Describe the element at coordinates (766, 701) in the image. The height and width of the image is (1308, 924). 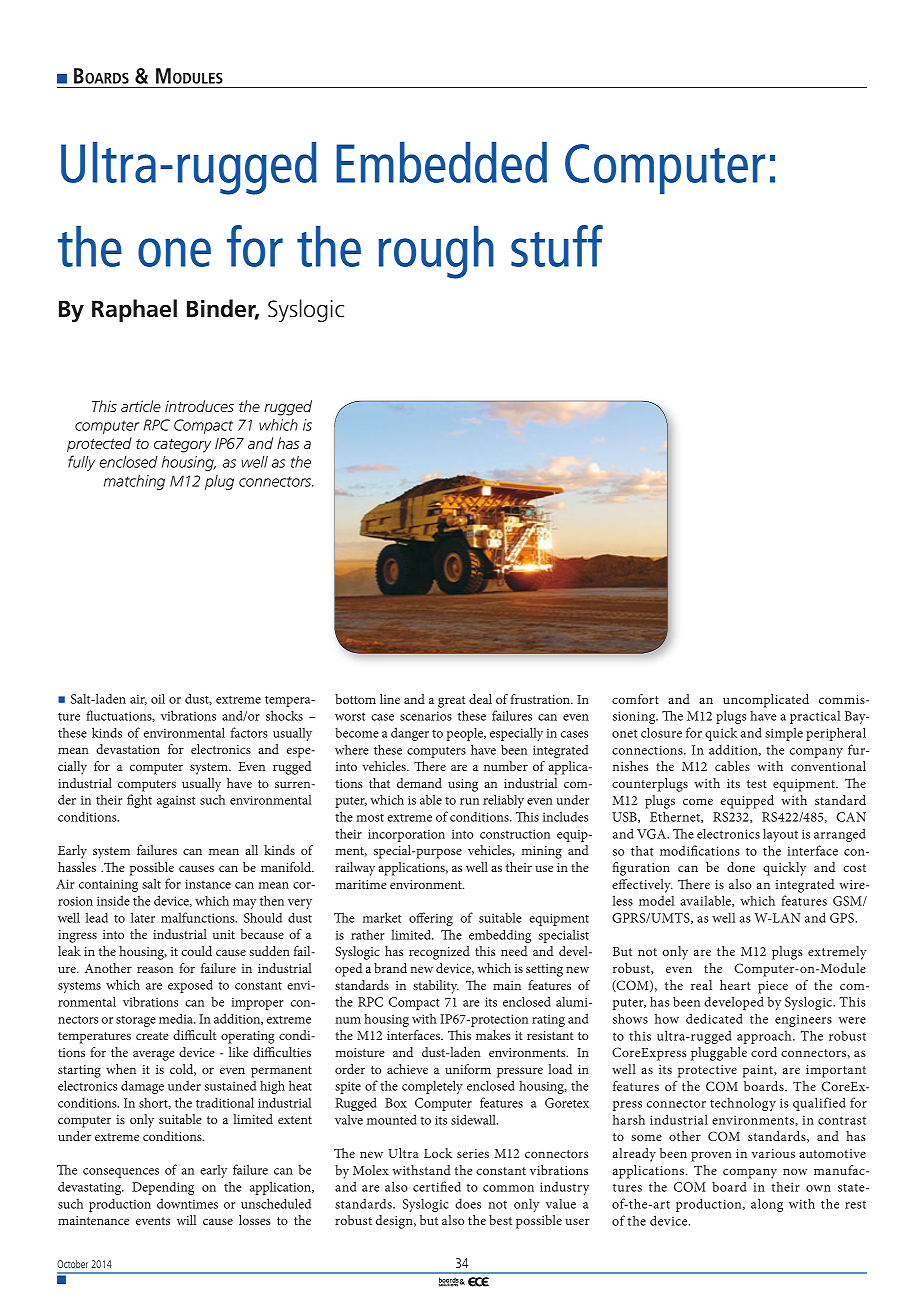
I see `uncomplicated` at that location.
